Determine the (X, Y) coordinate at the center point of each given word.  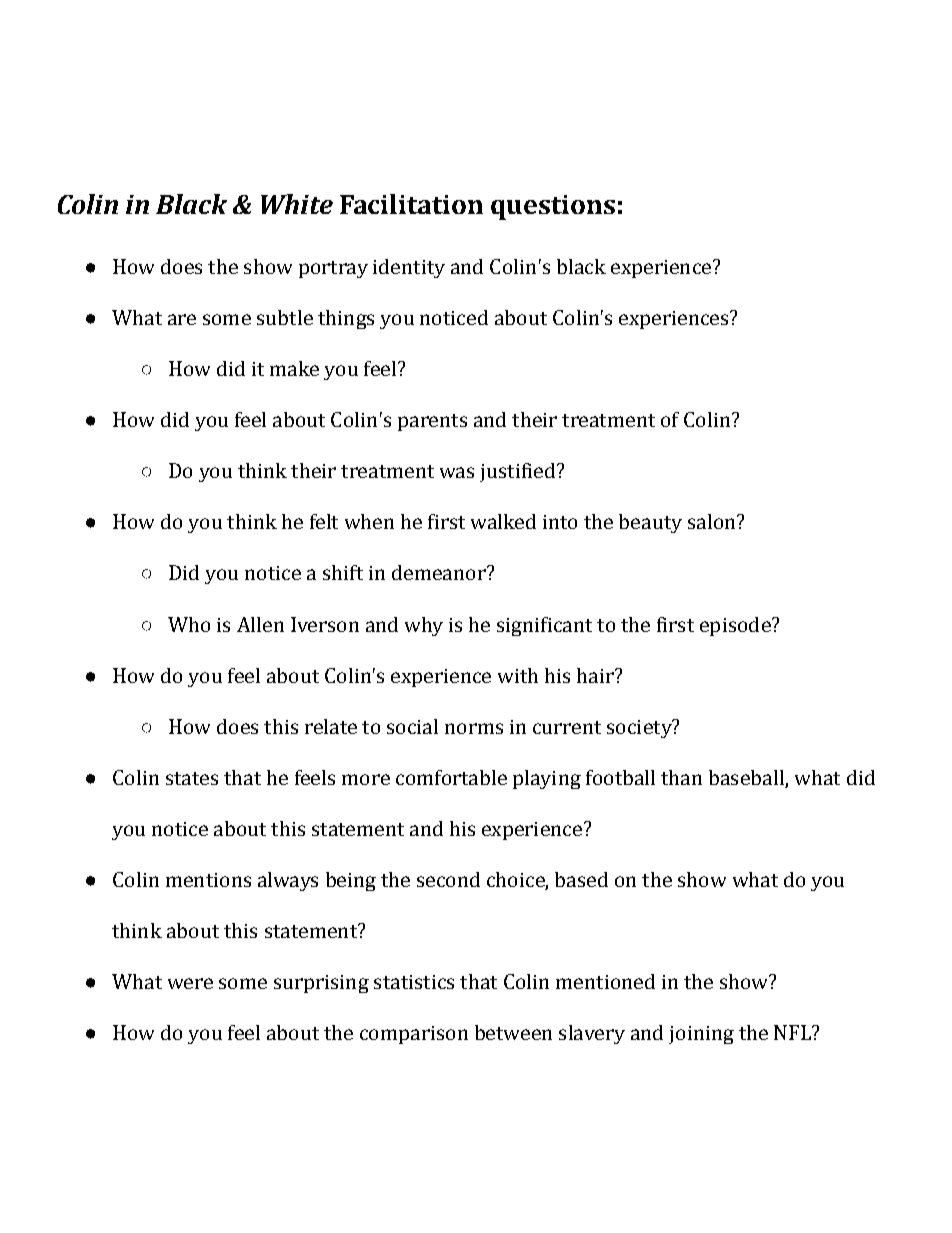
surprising (321, 984)
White (297, 204)
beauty (650, 523)
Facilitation (411, 204)
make (294, 368)
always (288, 881)
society (640, 728)
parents (432, 422)
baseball (747, 779)
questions (553, 207)
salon (713, 521)
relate (331, 726)
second (448, 879)
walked (503, 521)
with (518, 675)
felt (324, 521)
